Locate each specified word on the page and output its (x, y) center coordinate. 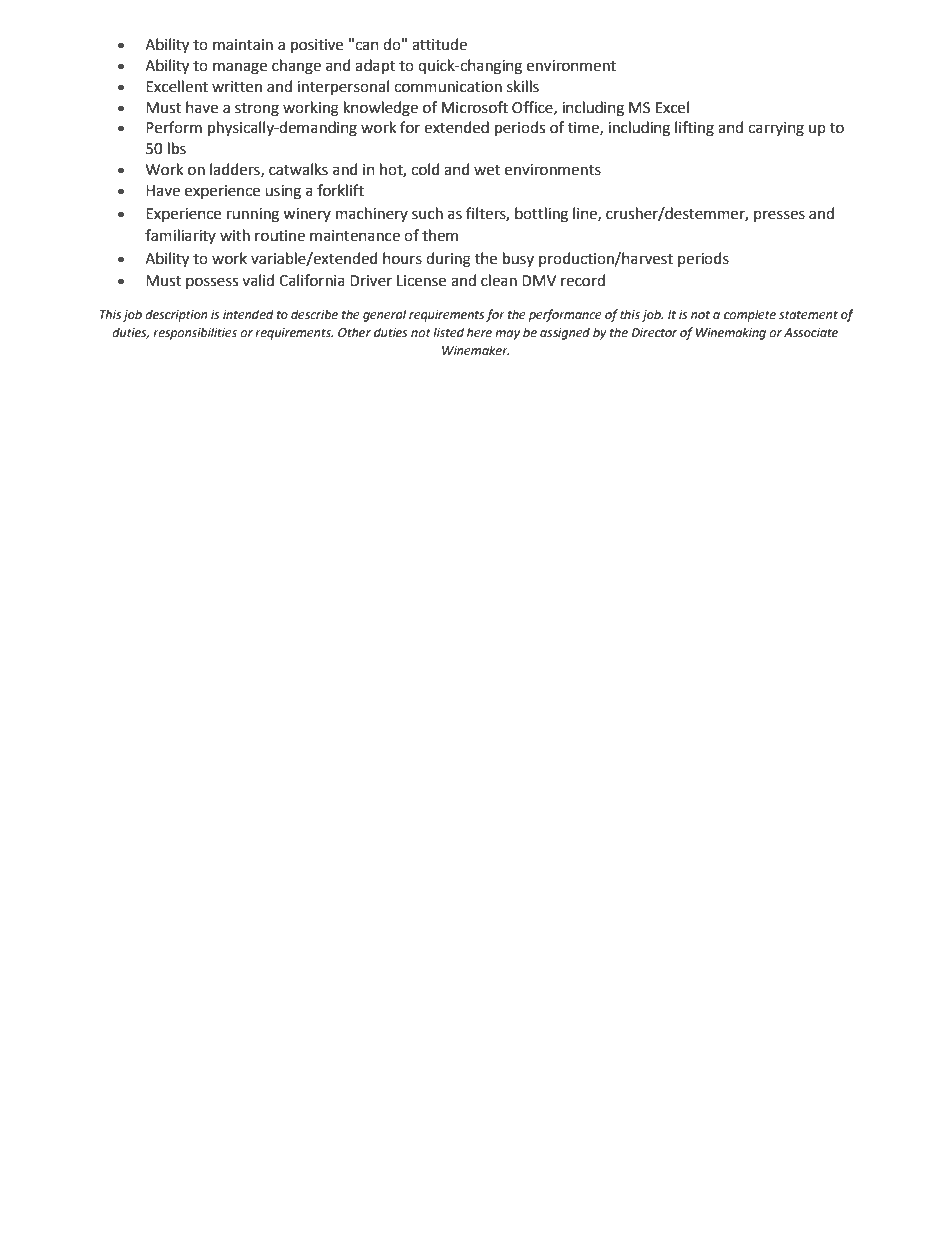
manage (240, 68)
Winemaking (731, 333)
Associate (811, 333)
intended (248, 314)
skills (523, 86)
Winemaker (475, 350)
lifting (694, 129)
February (793, 1168)
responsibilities (195, 333)
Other (354, 332)
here (479, 332)
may (507, 335)
